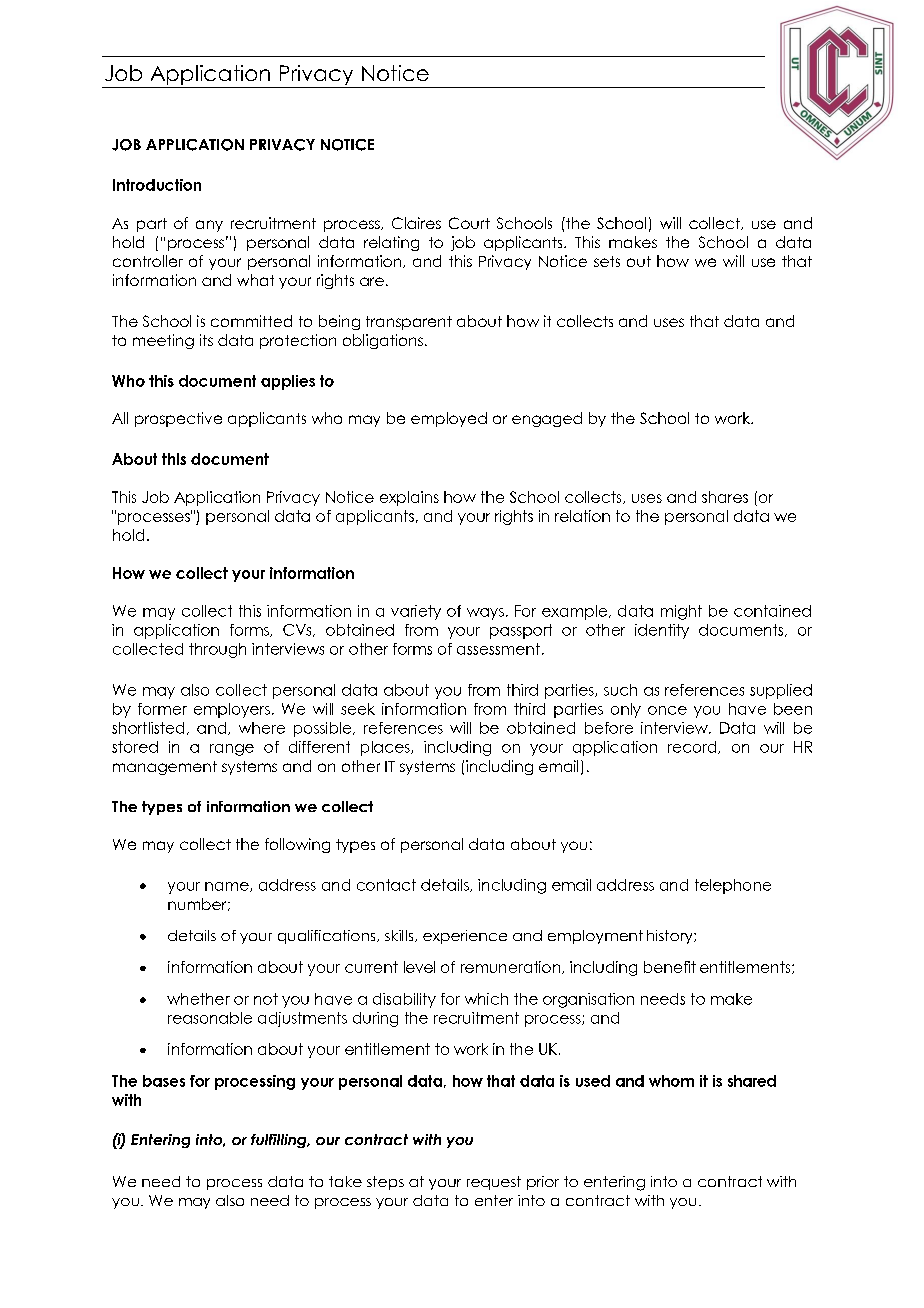 This document has width=924, height=1308. Describe the element at coordinates (607, 261) in the document. I see `sets` at that location.
